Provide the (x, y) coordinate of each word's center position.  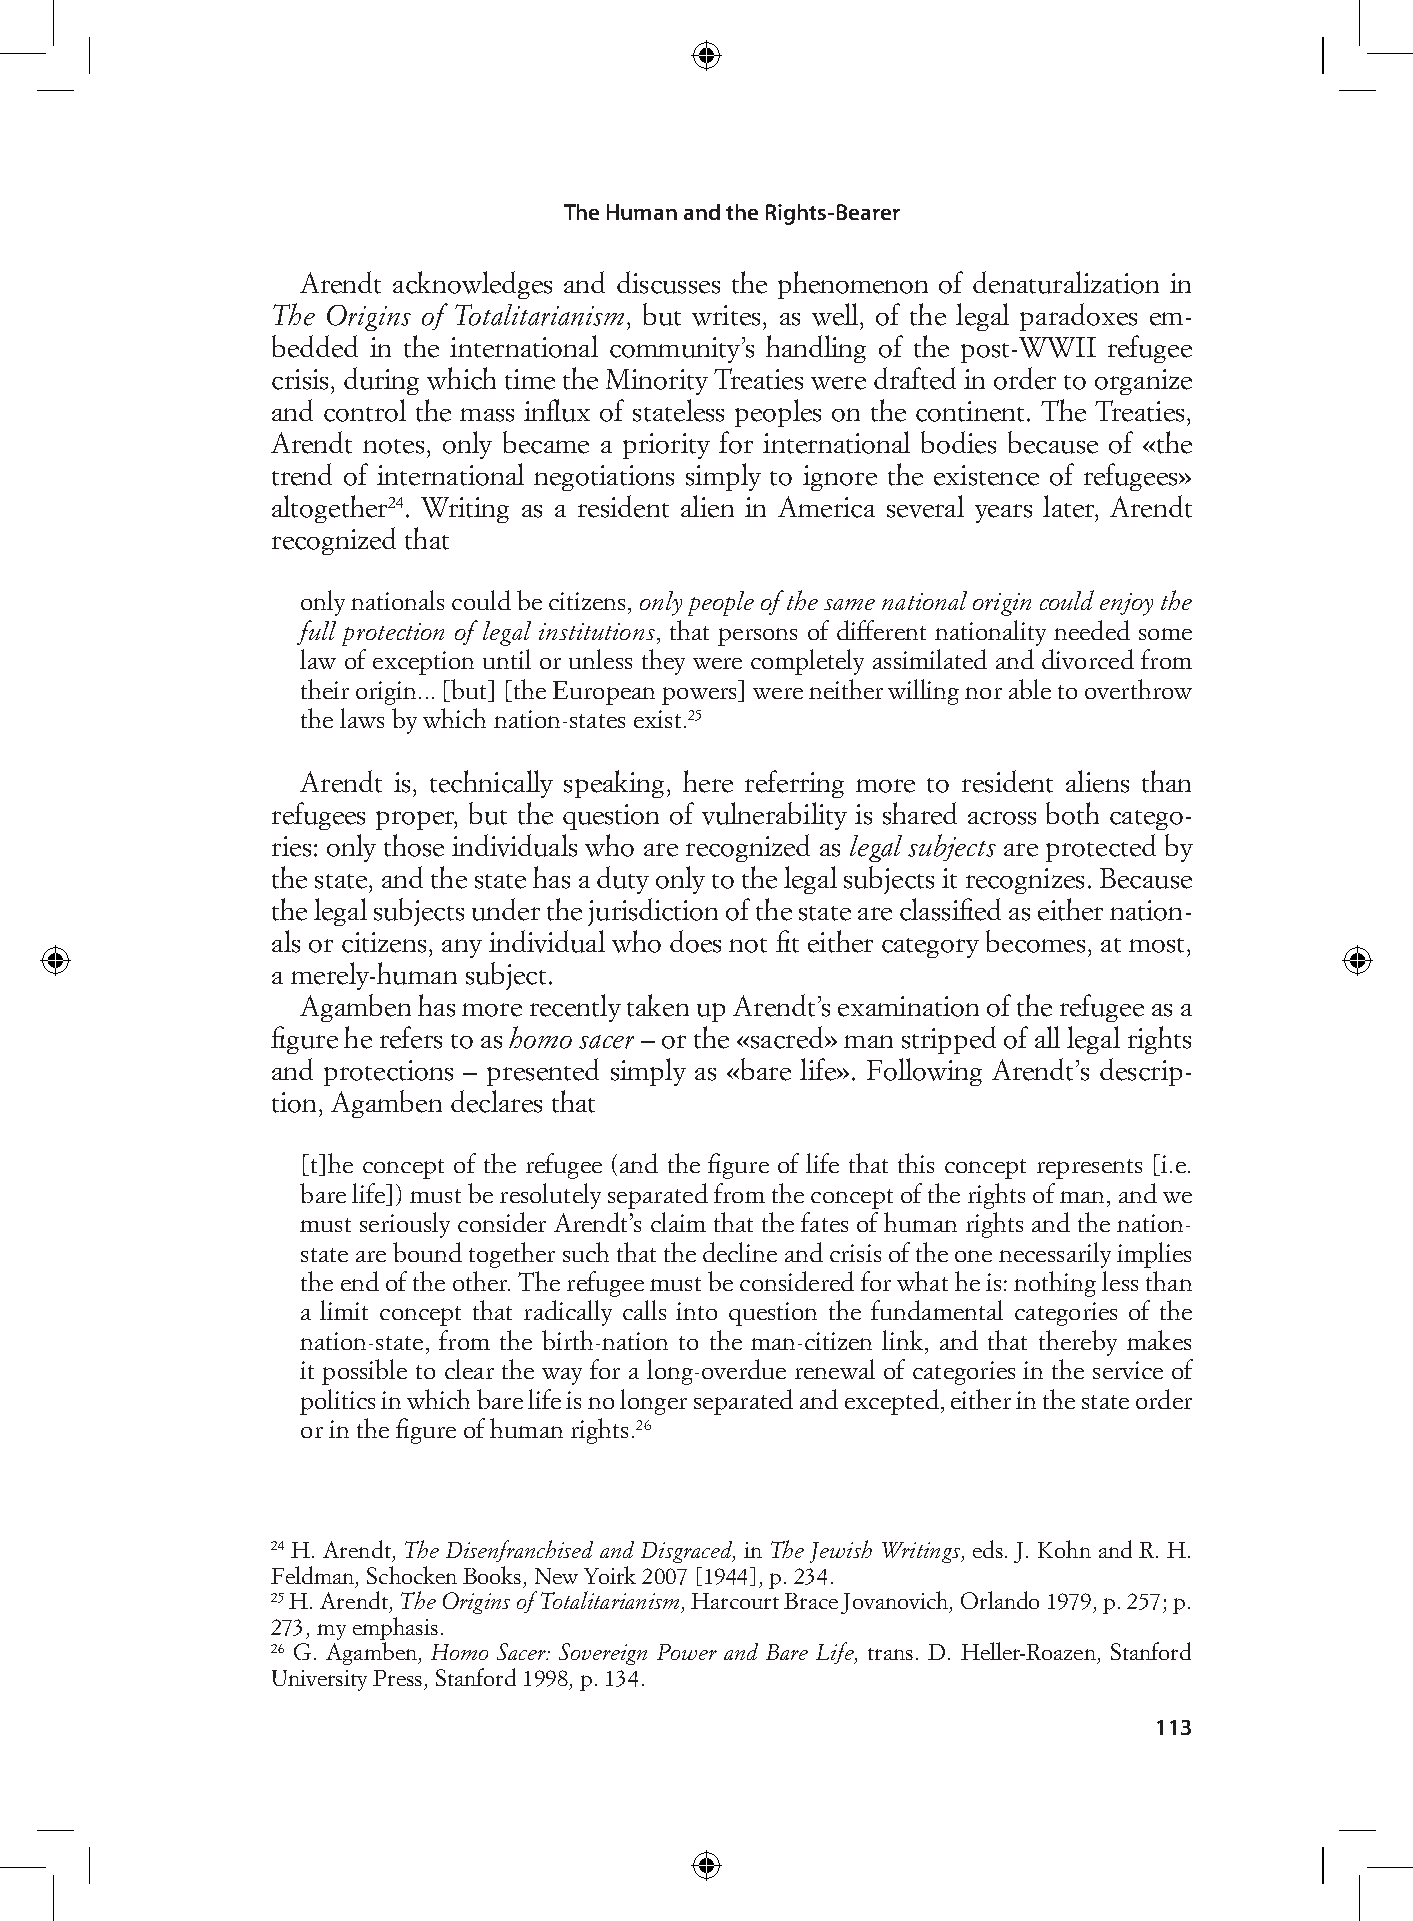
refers (411, 1037)
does (695, 941)
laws (362, 718)
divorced (1088, 659)
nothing (1055, 1284)
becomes (1035, 941)
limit (344, 1310)
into (696, 1311)
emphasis (395, 1628)
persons (757, 637)
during (381, 381)
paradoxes (1078, 317)
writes (726, 315)
